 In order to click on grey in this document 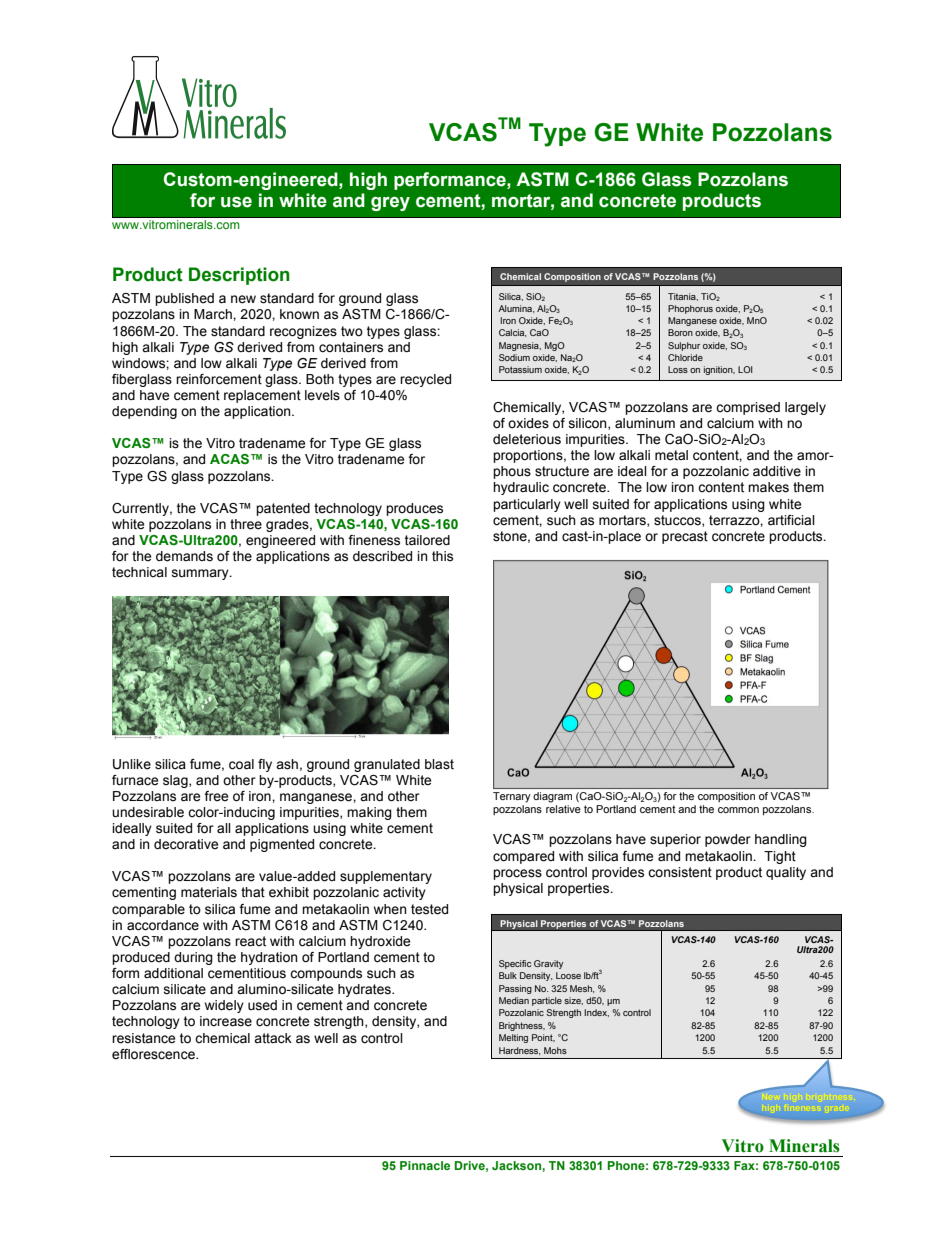, I will do `click(390, 204)`.
